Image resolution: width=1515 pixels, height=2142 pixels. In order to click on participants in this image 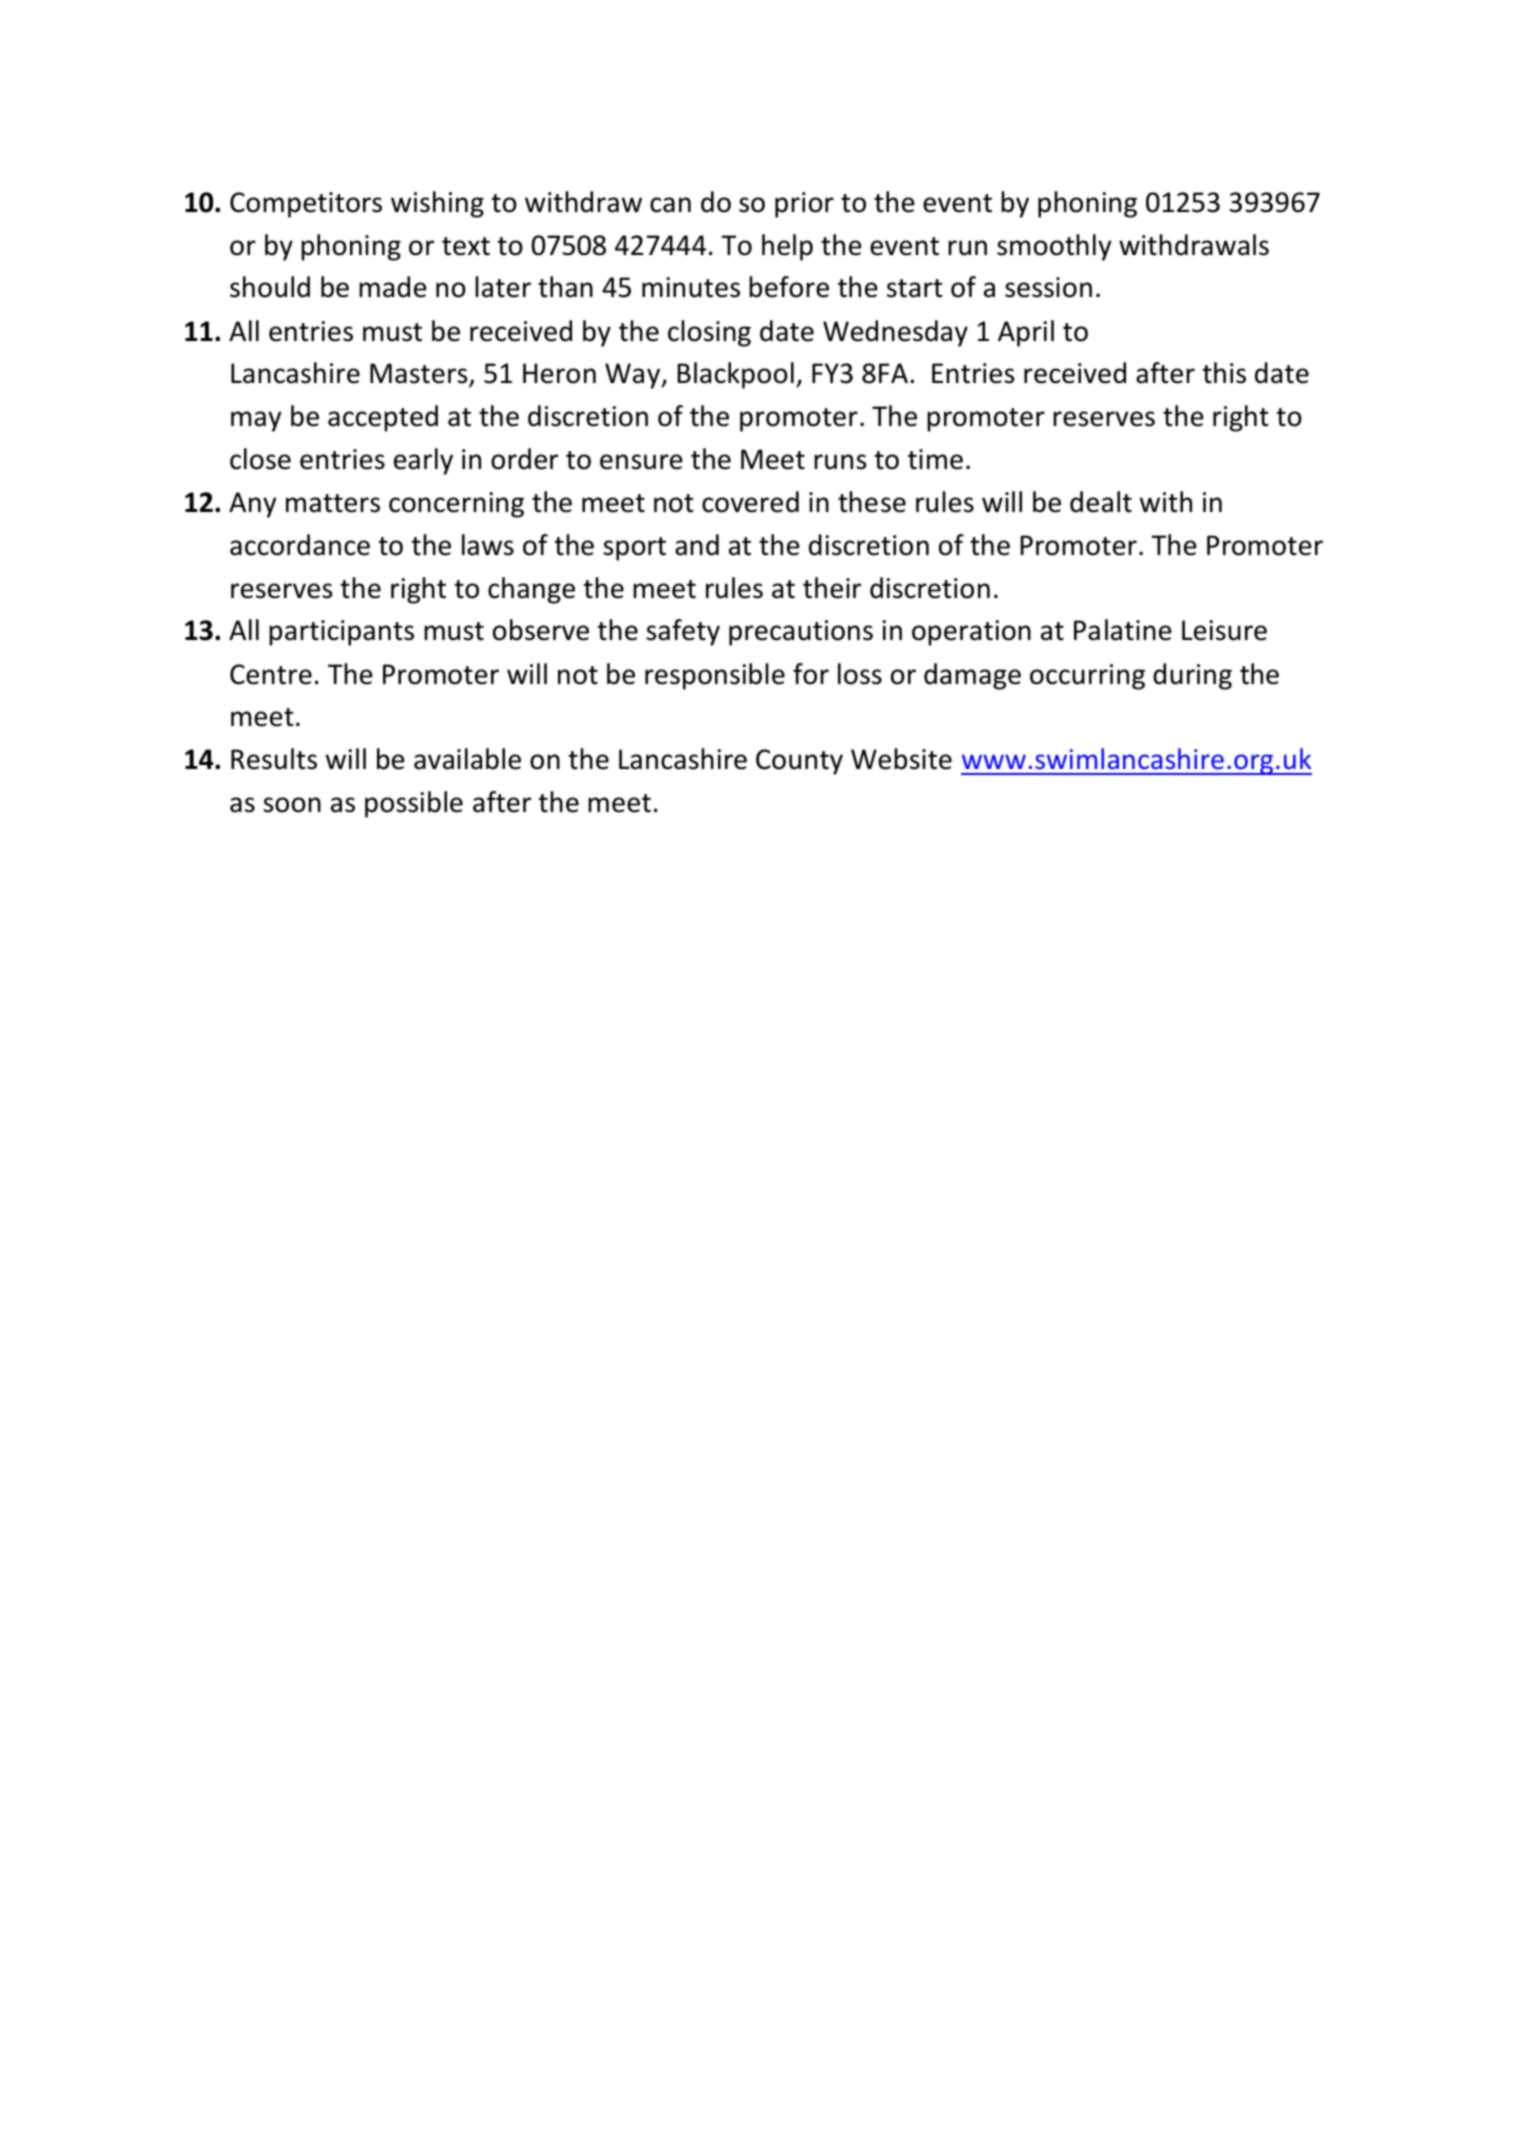, I will do `click(341, 633)`.
